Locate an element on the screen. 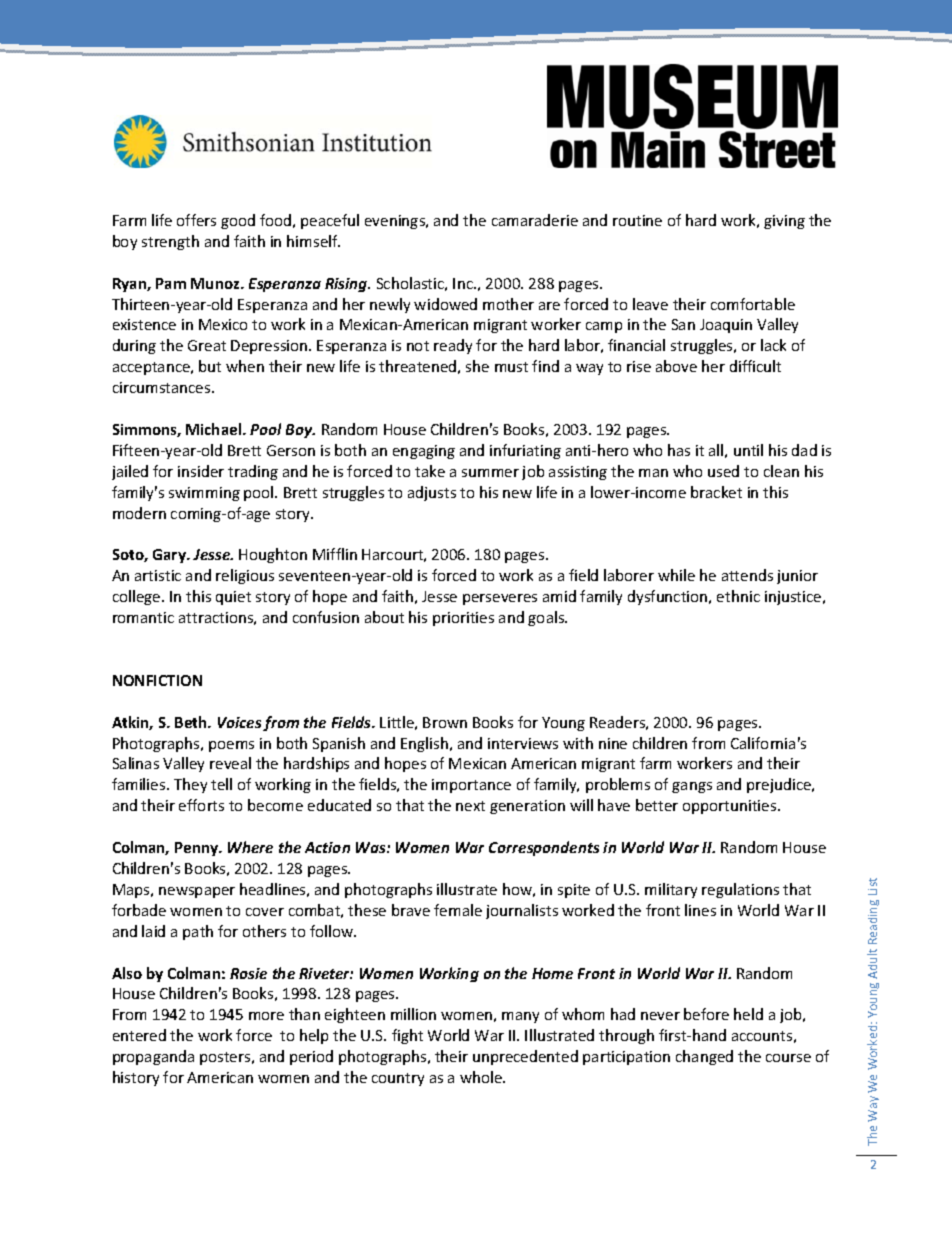  propaganda is located at coordinates (153, 1057).
